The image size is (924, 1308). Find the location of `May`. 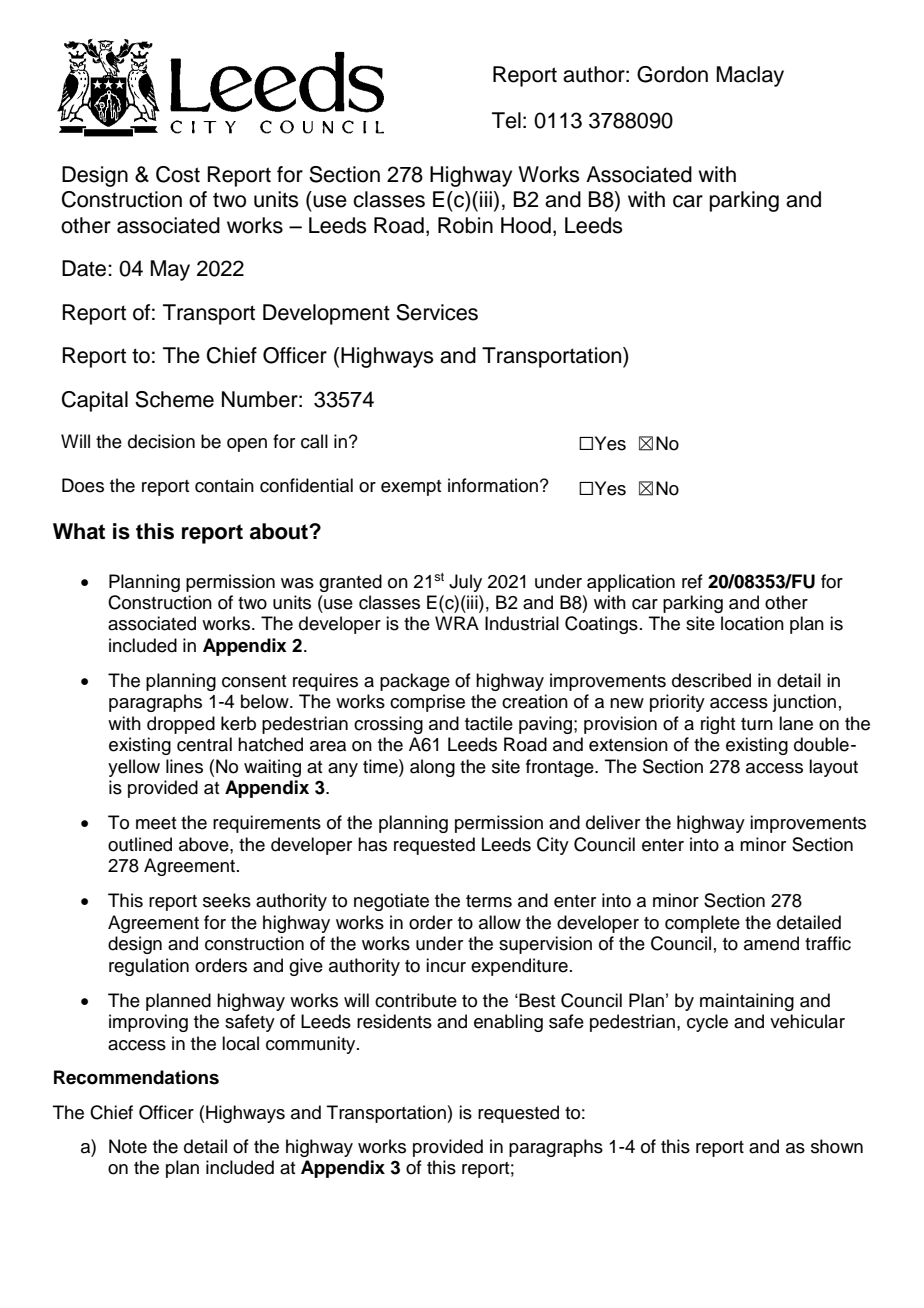

May is located at coordinates (170, 270).
